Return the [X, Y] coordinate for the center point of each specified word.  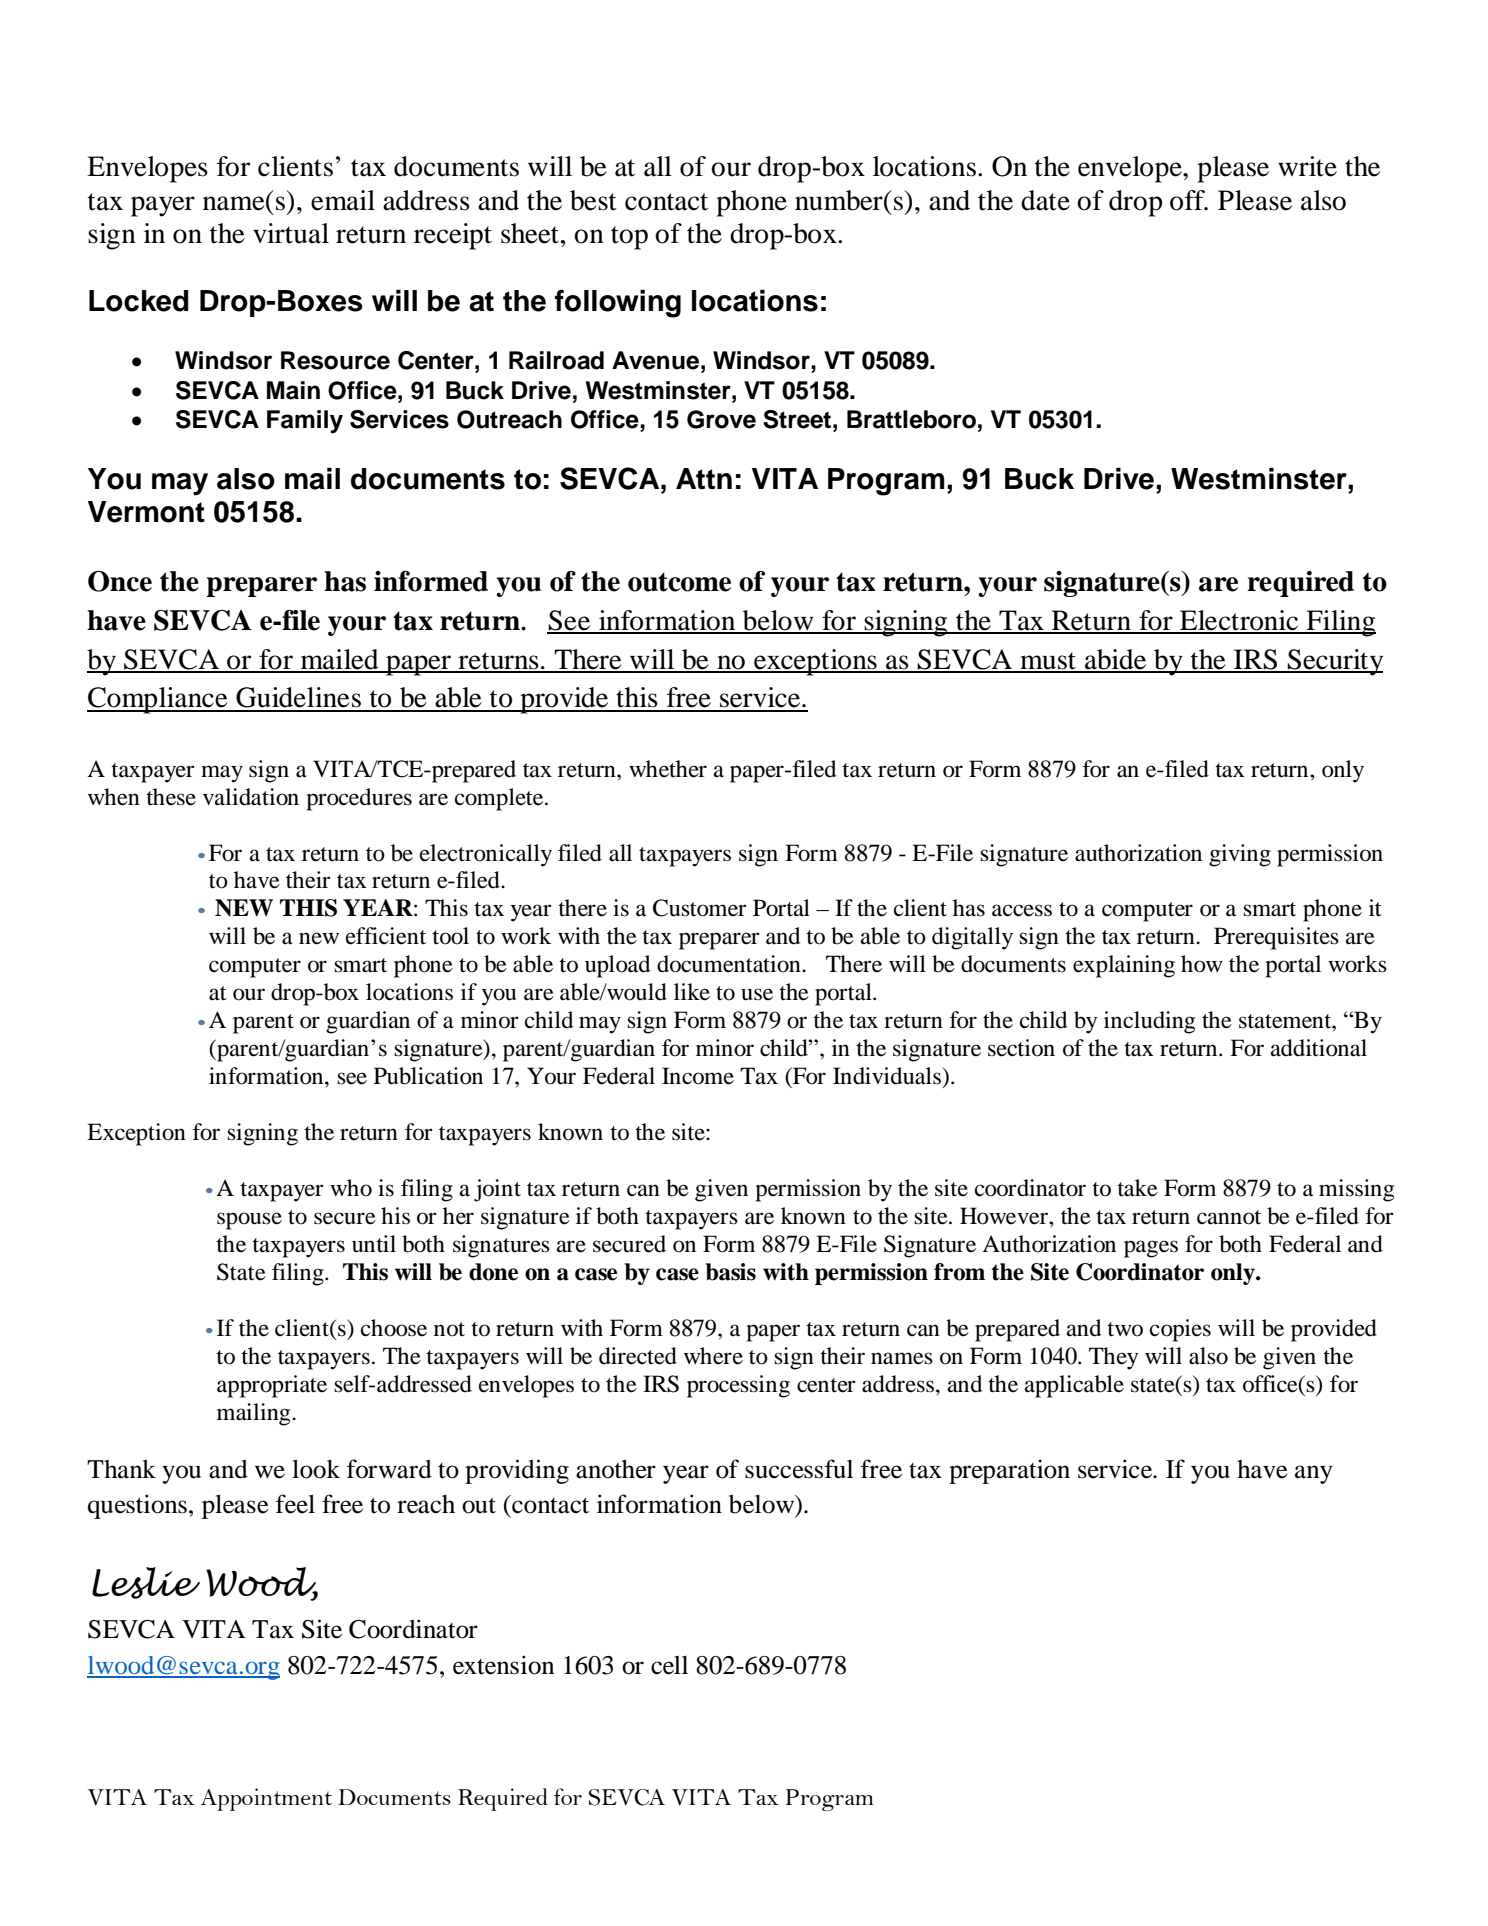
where [713, 1356]
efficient [386, 936]
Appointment [266, 1799]
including [1149, 1022]
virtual [291, 233]
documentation [730, 964]
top [629, 238]
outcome [679, 582]
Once [120, 581]
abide [1116, 660]
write [1307, 166]
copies [1180, 1330]
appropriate [272, 1386]
